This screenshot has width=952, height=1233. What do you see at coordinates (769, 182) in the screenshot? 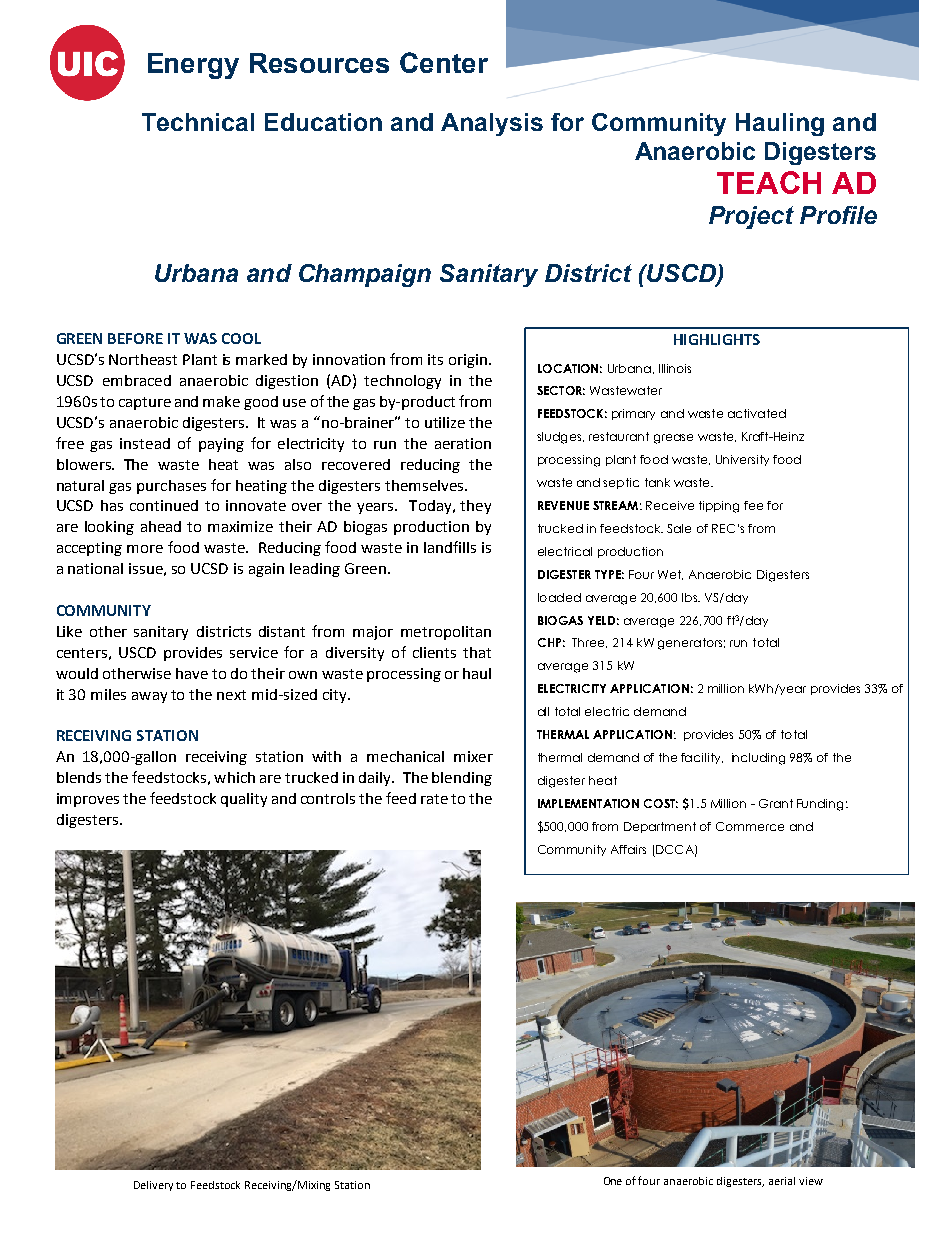
I see `TEACH` at bounding box center [769, 182].
